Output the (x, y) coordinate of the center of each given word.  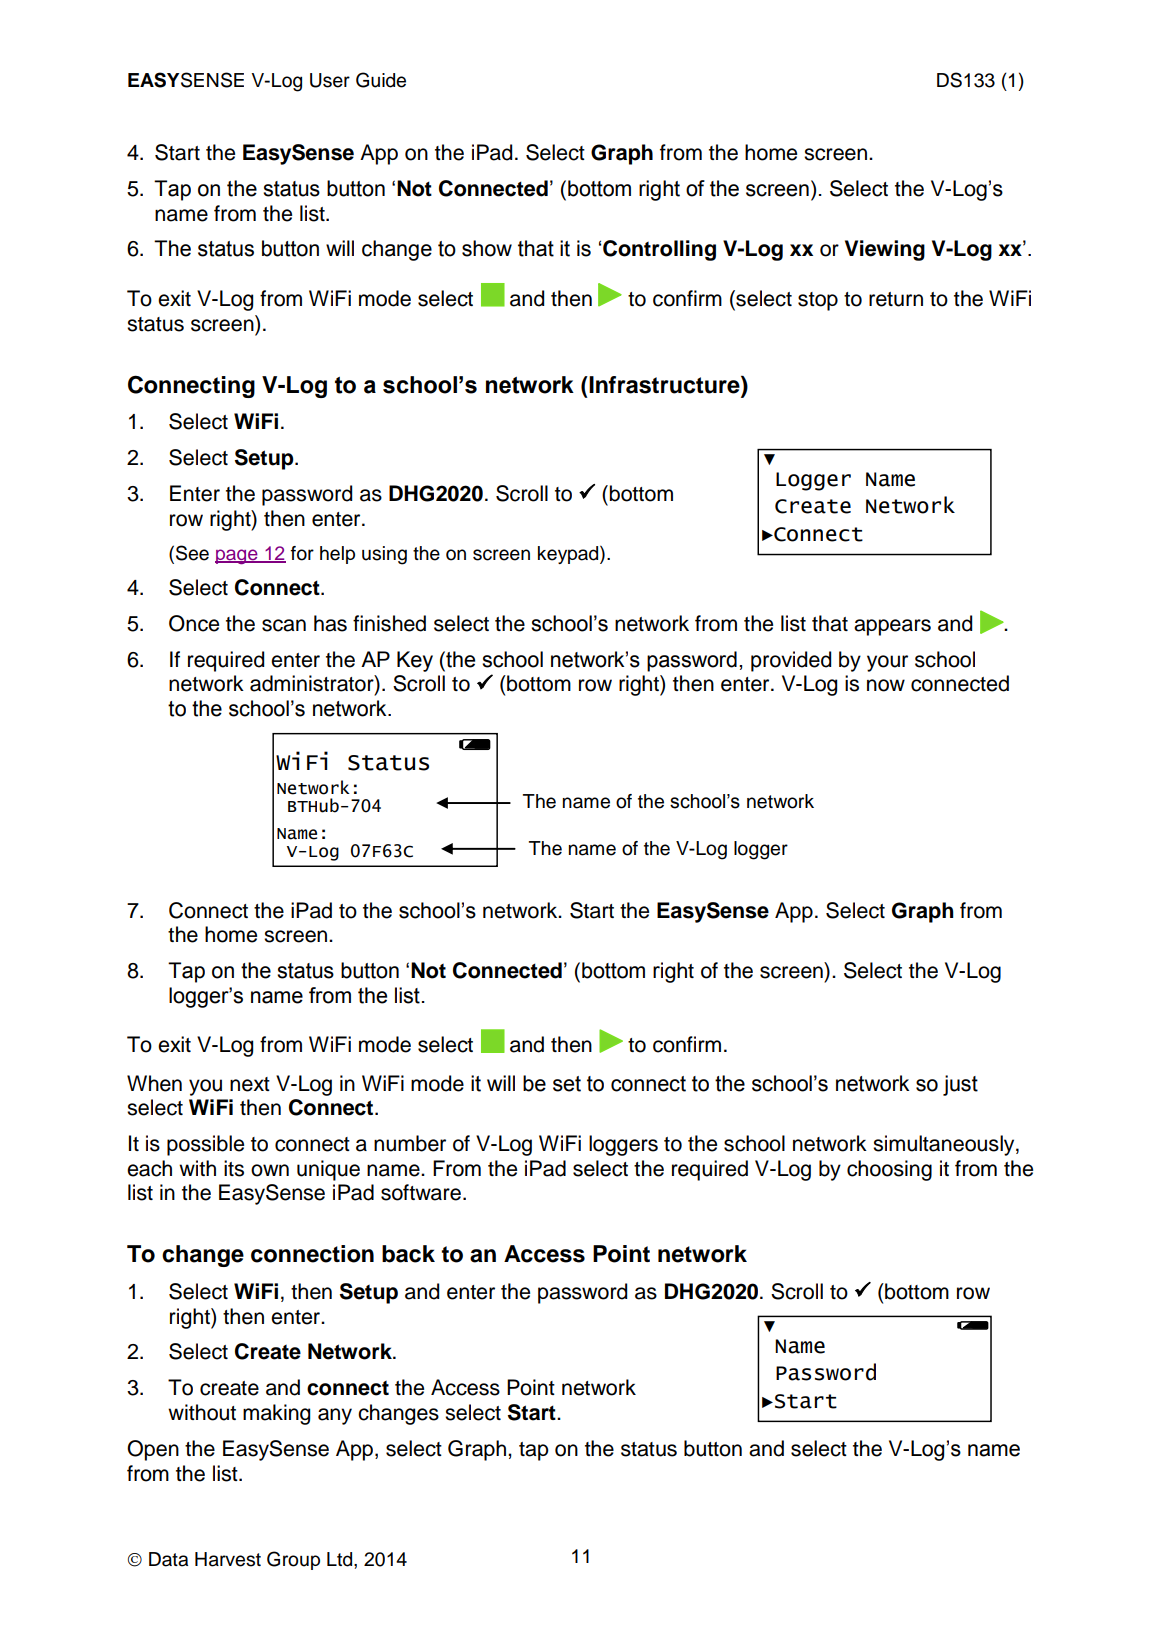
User (330, 80)
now (886, 685)
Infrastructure (664, 386)
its (234, 1168)
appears (892, 627)
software (421, 1192)
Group (293, 1560)
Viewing (885, 250)
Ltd (341, 1559)
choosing (889, 1170)
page (237, 556)
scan (284, 625)
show (487, 248)
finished (389, 623)
